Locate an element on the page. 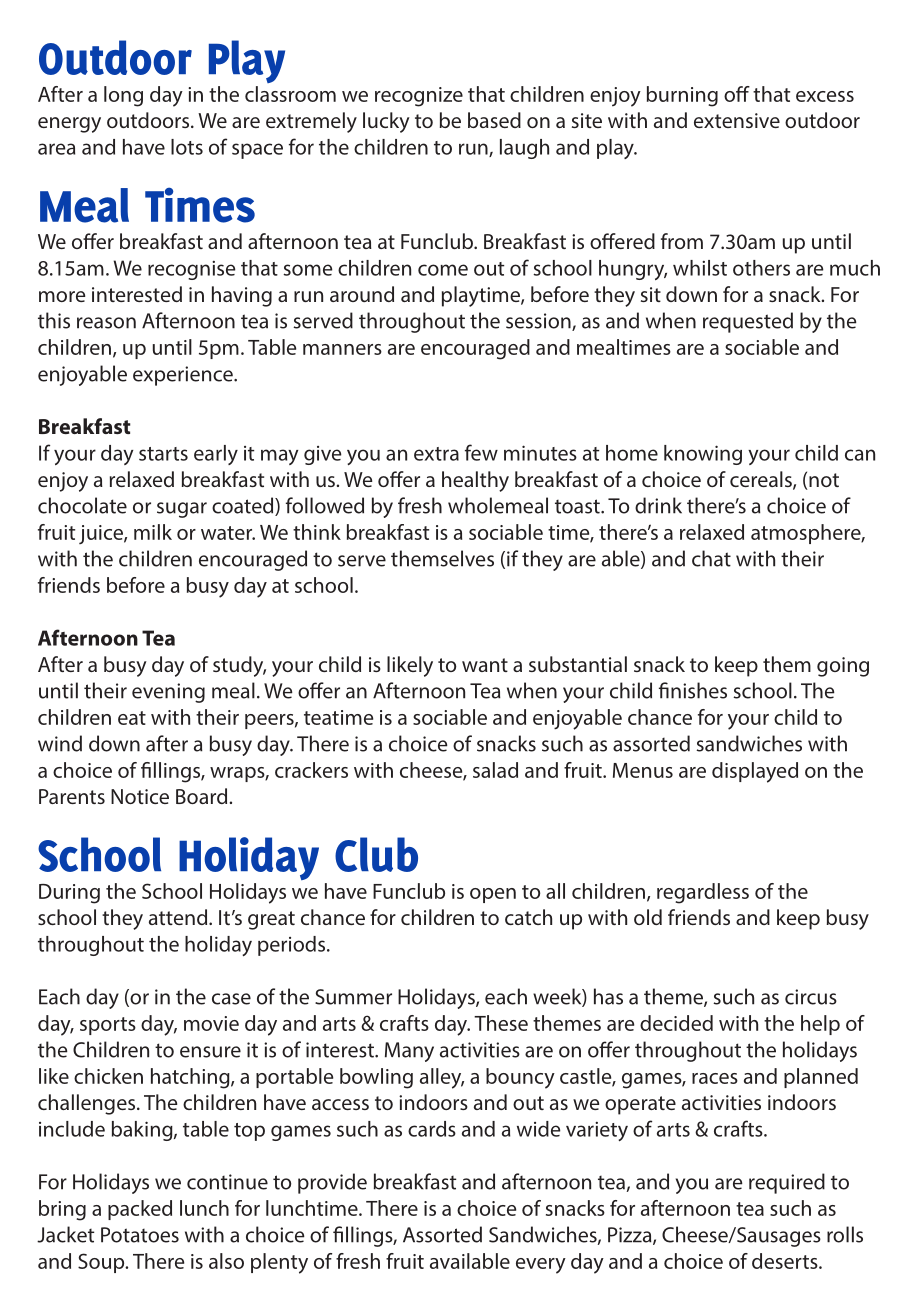 The height and width of the page is (1311, 924). Potatoes is located at coordinates (140, 1235).
